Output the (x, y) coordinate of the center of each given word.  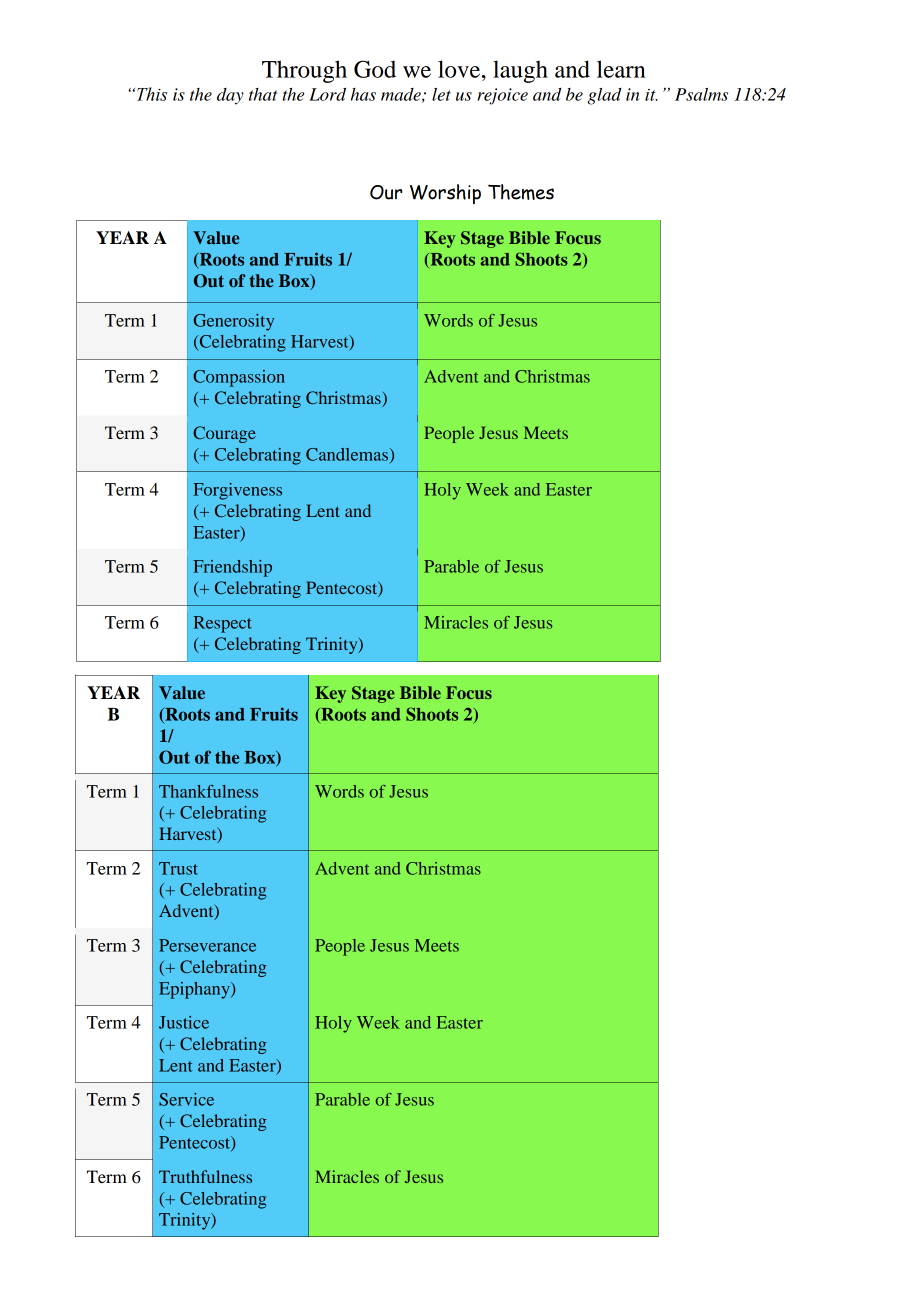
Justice (184, 1022)
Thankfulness (208, 791)
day (230, 96)
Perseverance (207, 945)
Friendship (232, 568)
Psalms (701, 94)
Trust (178, 868)
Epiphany (195, 990)
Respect (223, 624)
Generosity (233, 322)
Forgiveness (237, 491)
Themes (521, 192)
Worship (445, 194)
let (441, 94)
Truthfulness (205, 1176)
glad (604, 96)
